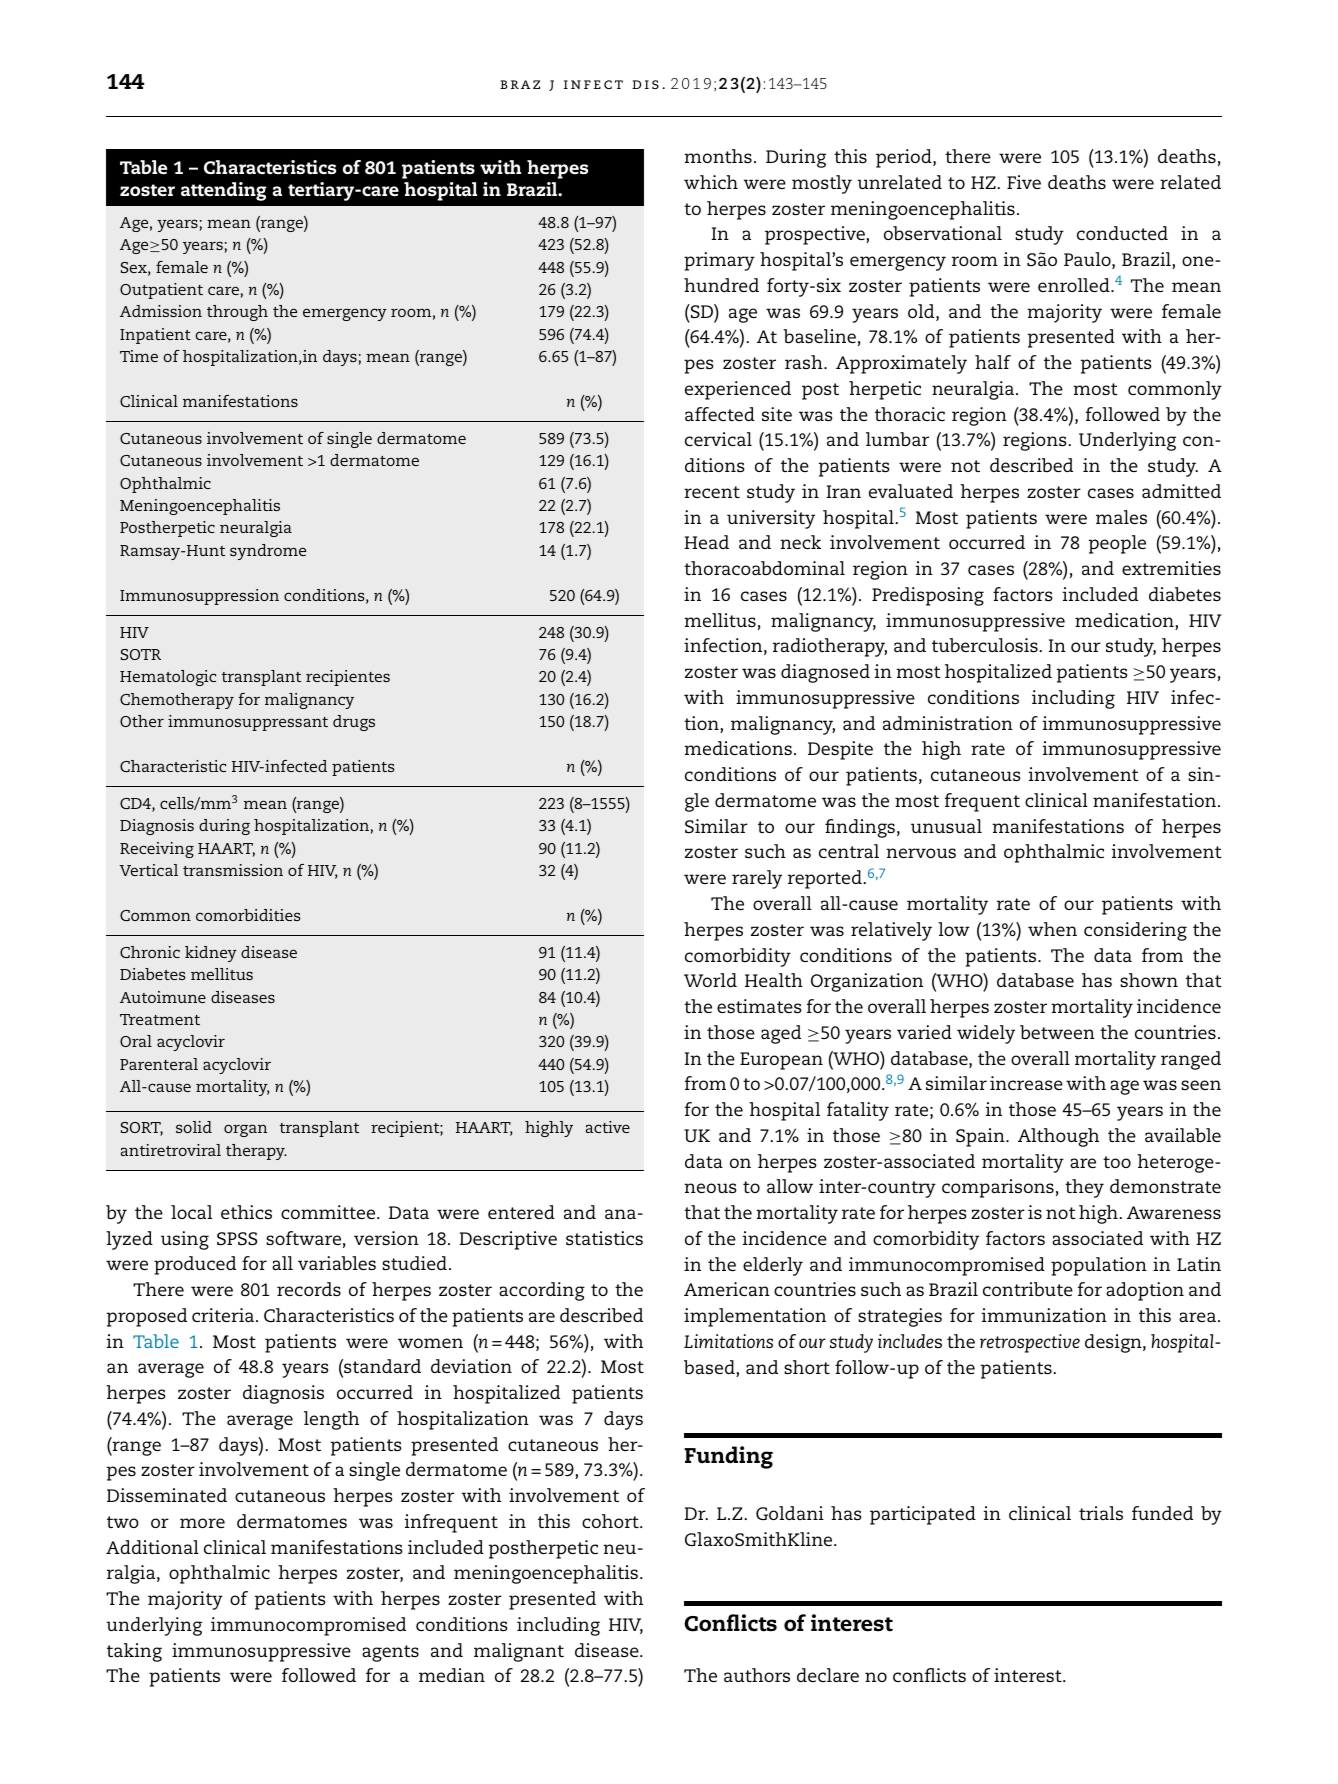 This screenshot has height=1784, width=1338. Describe the element at coordinates (1052, 929) in the screenshot. I see `when` at that location.
